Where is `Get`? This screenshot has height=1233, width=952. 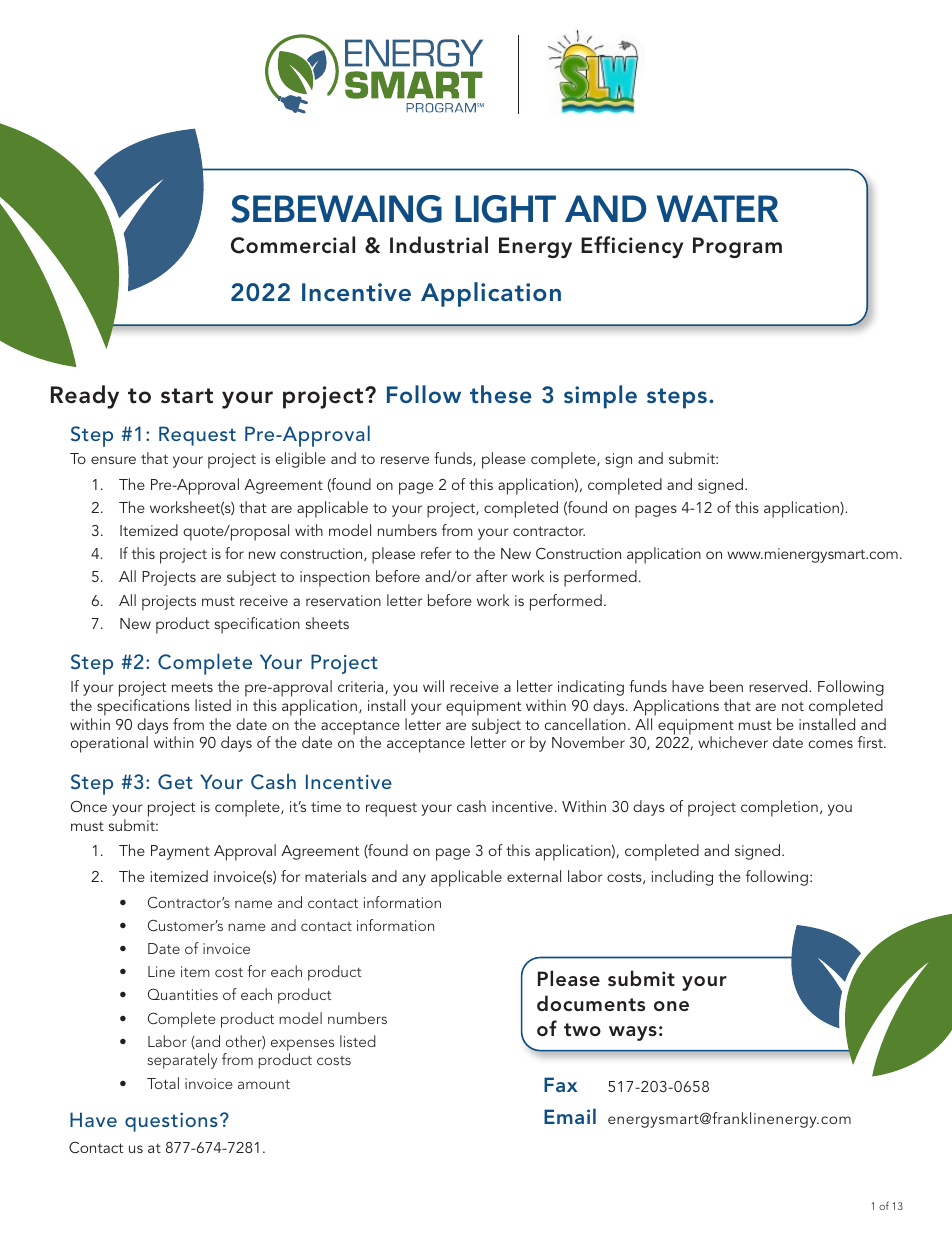
Get is located at coordinates (175, 782).
